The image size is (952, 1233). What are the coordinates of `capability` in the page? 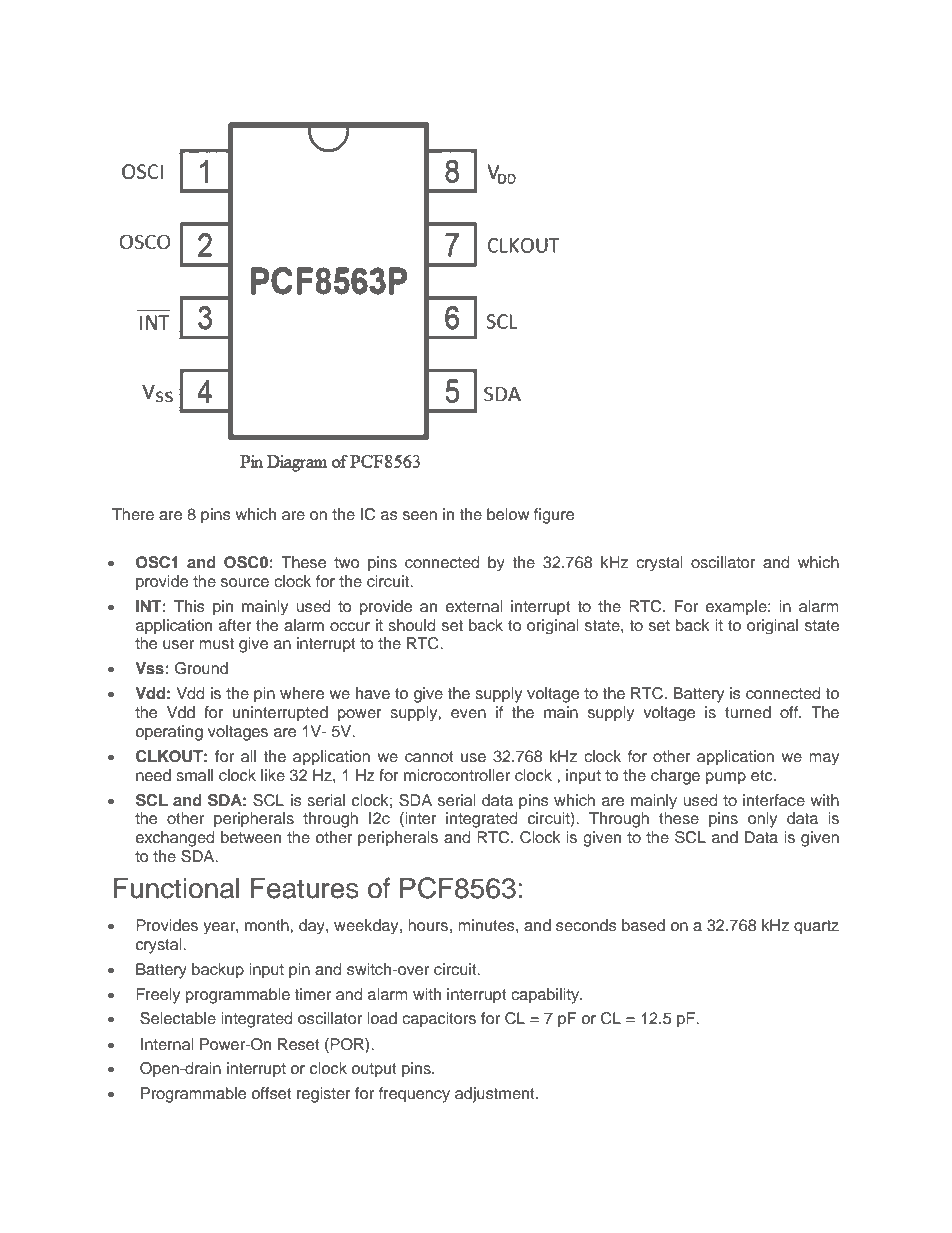 It's located at (546, 996).
